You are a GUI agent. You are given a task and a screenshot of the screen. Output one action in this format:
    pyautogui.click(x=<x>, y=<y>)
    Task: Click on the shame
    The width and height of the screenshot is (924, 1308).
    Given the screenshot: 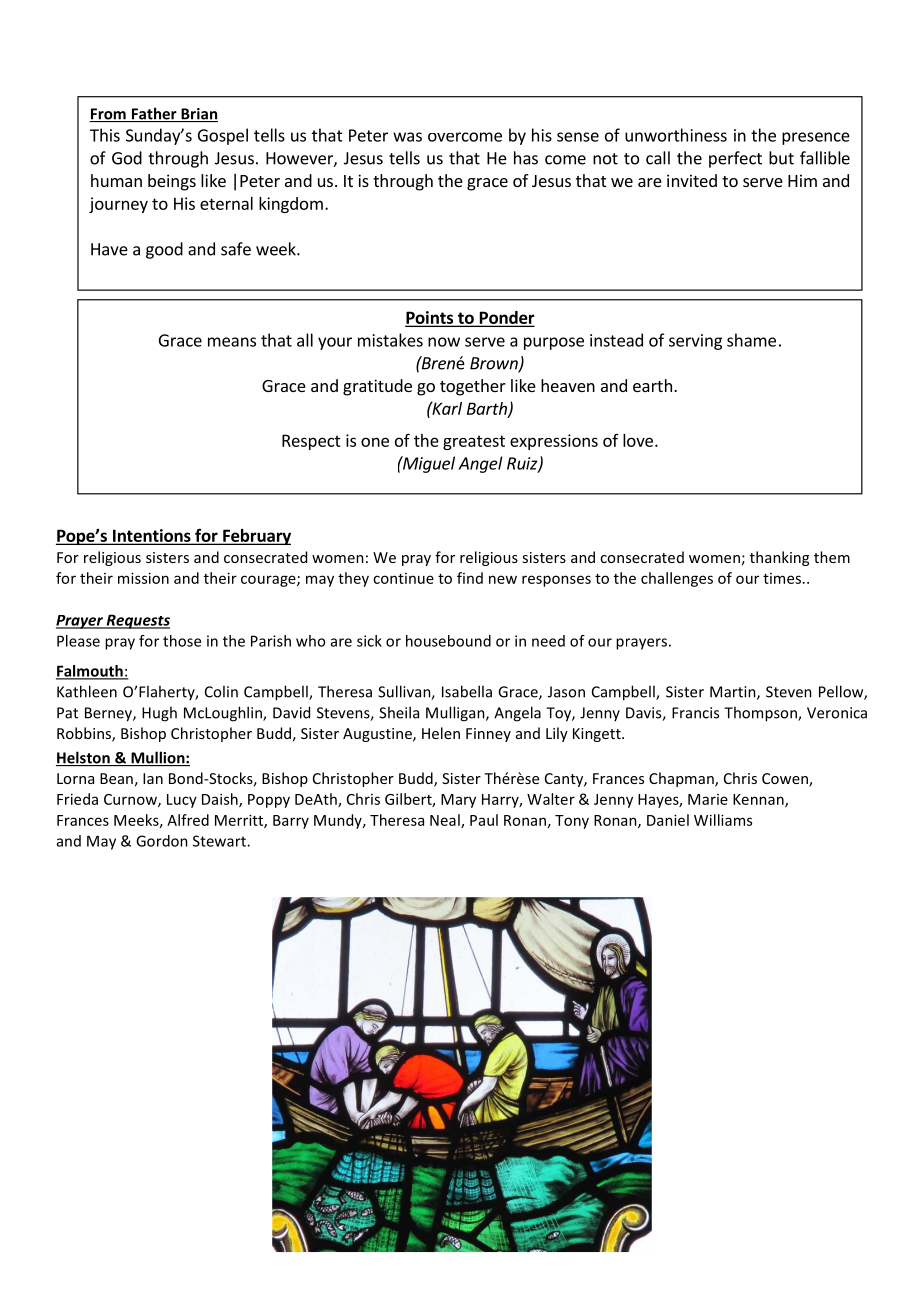 What is the action you would take?
    pyautogui.click(x=751, y=340)
